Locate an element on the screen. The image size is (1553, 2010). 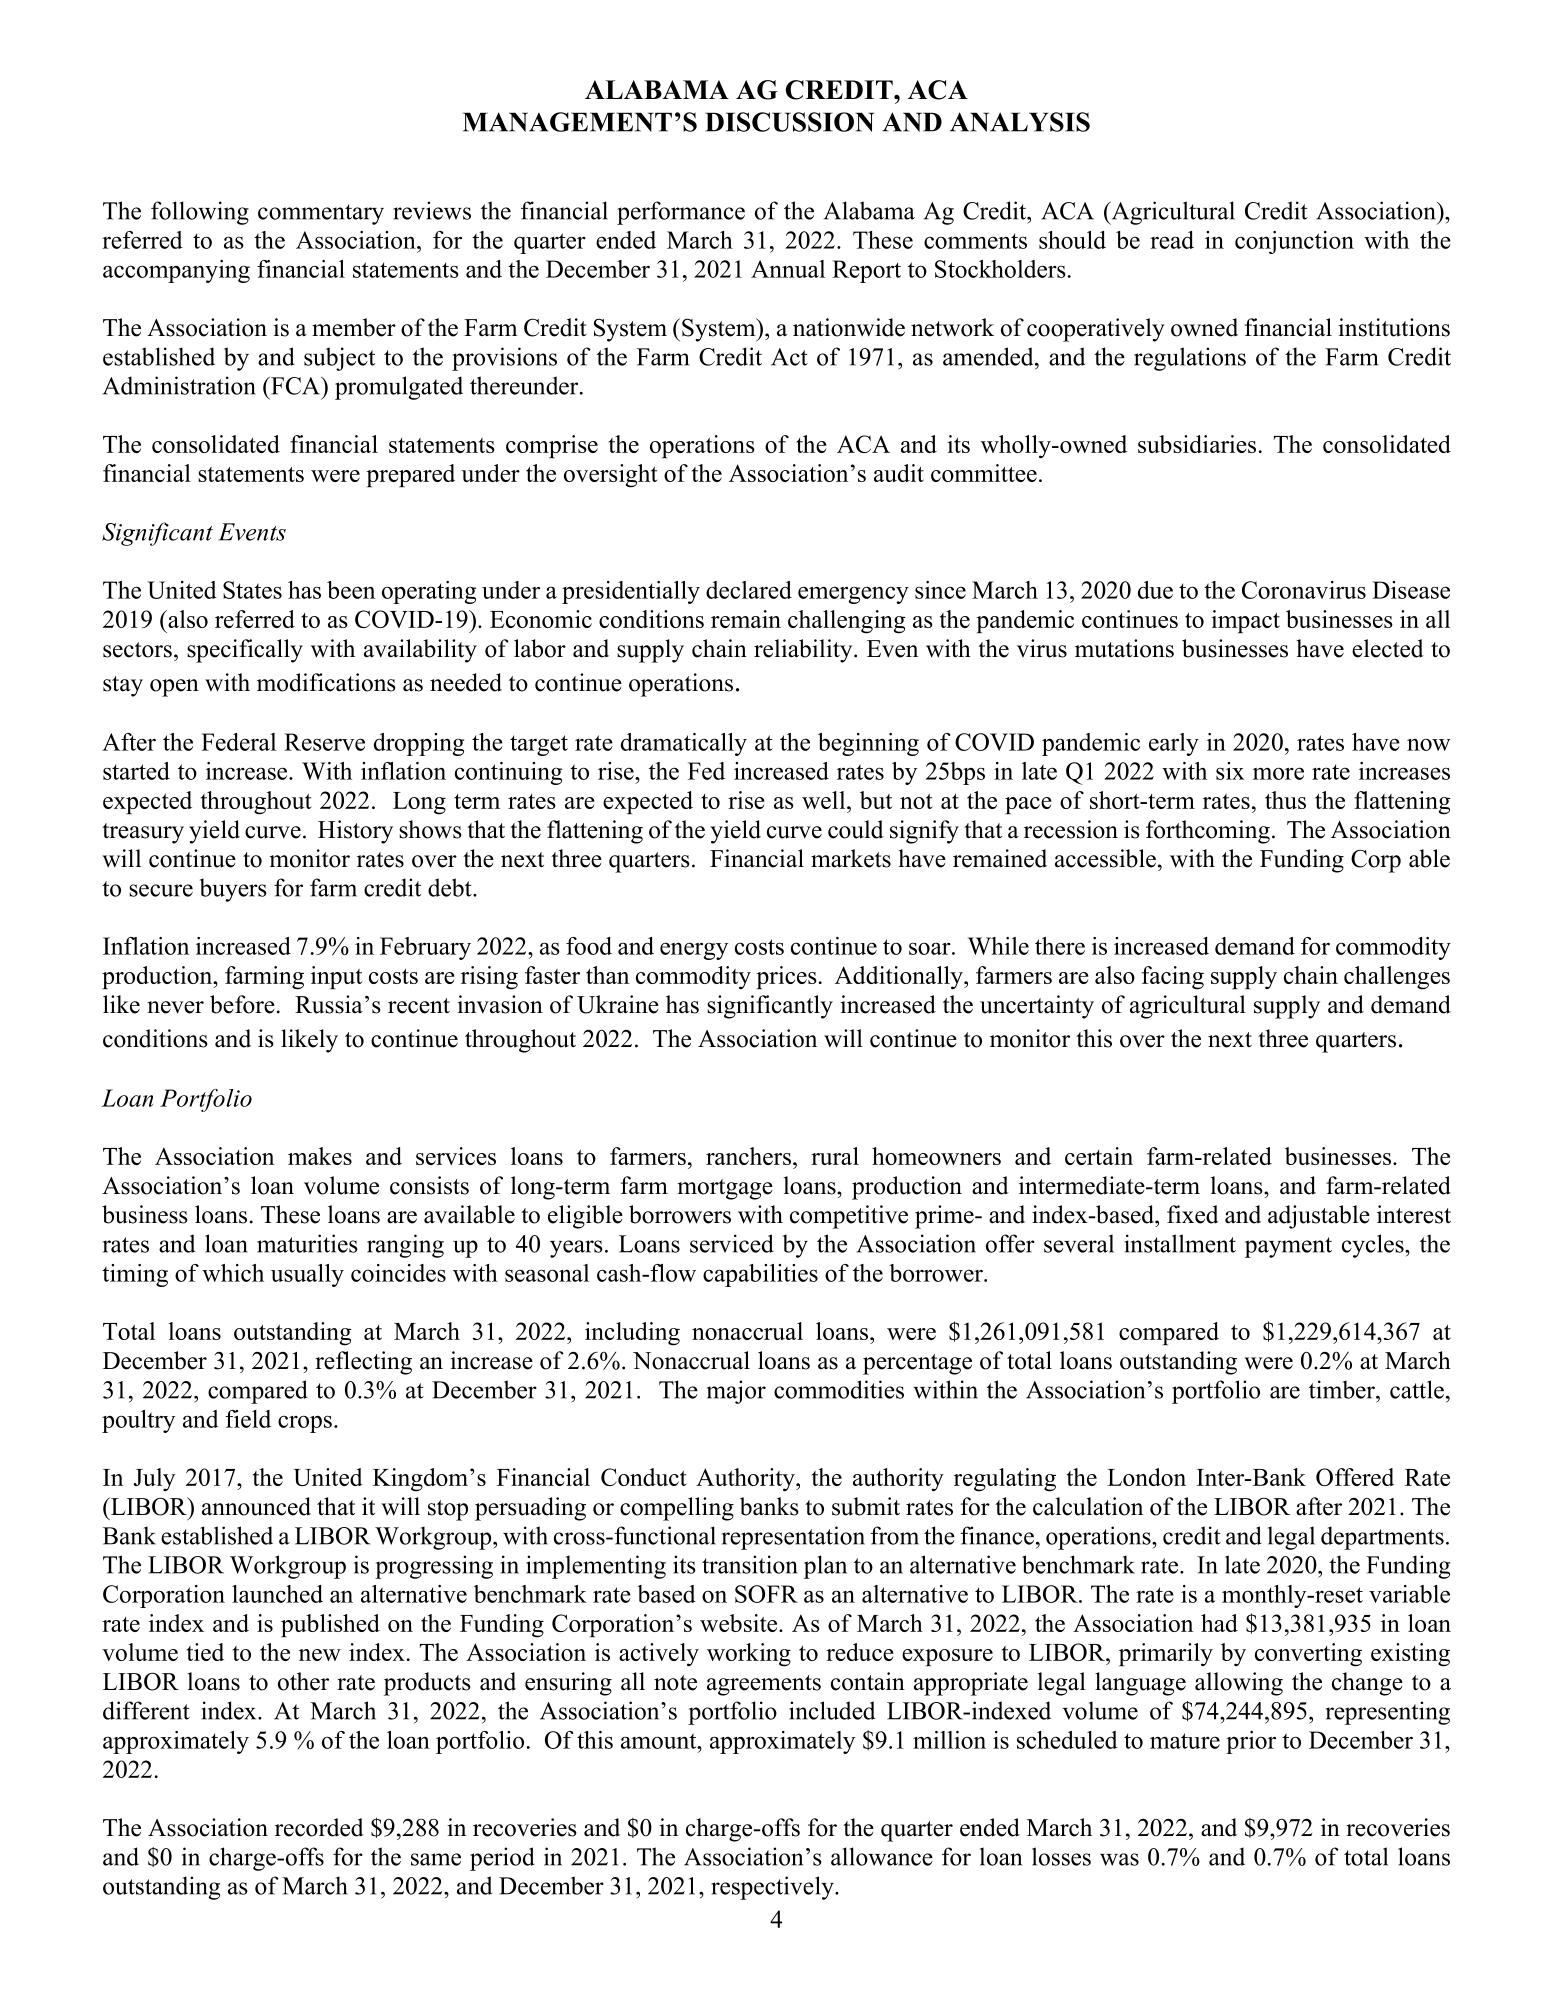
prices is located at coordinates (786, 977).
